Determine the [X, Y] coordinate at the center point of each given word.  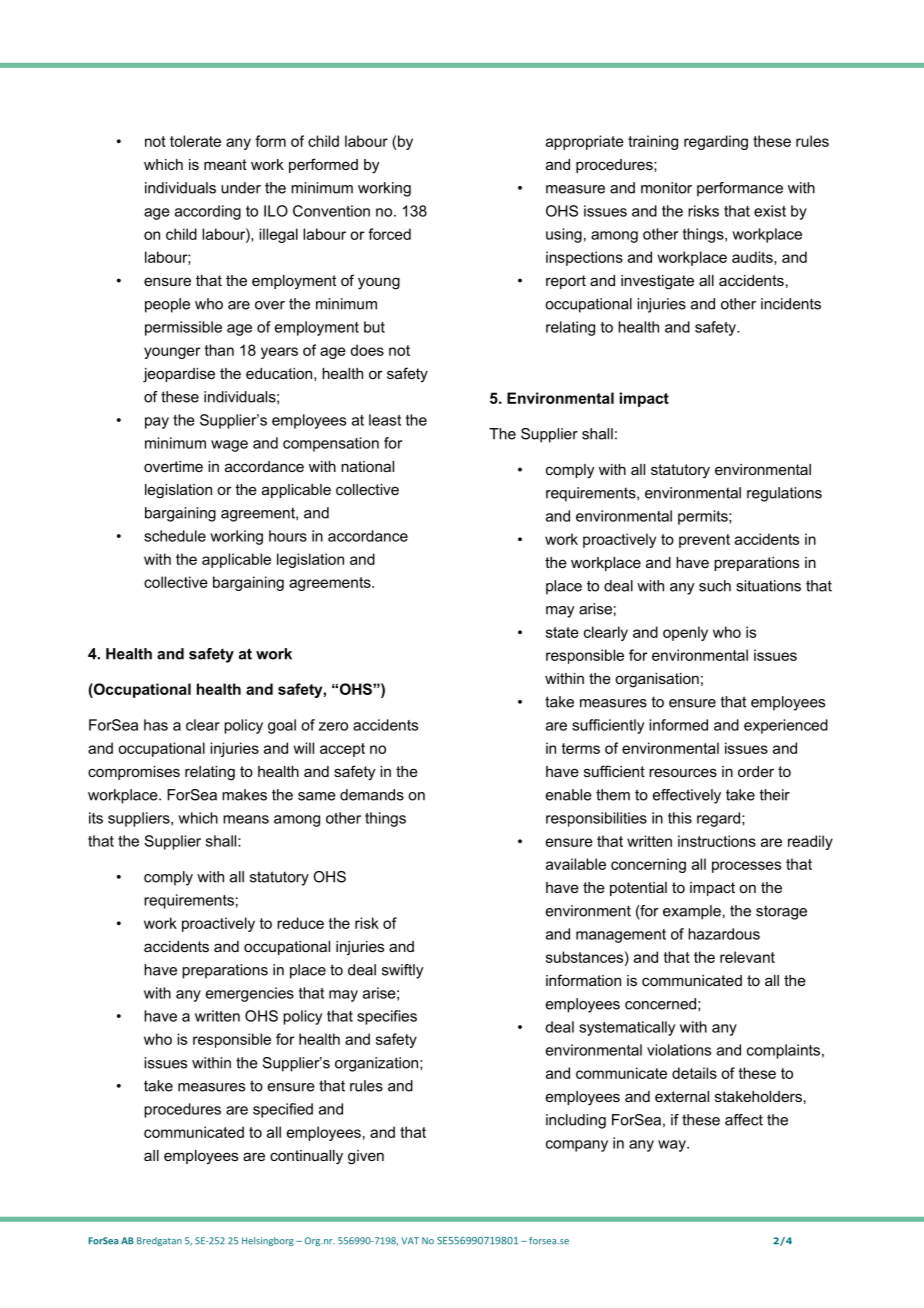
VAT [410, 1240]
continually [306, 1157]
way [673, 1146]
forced [389, 234]
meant [225, 164]
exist [770, 211]
